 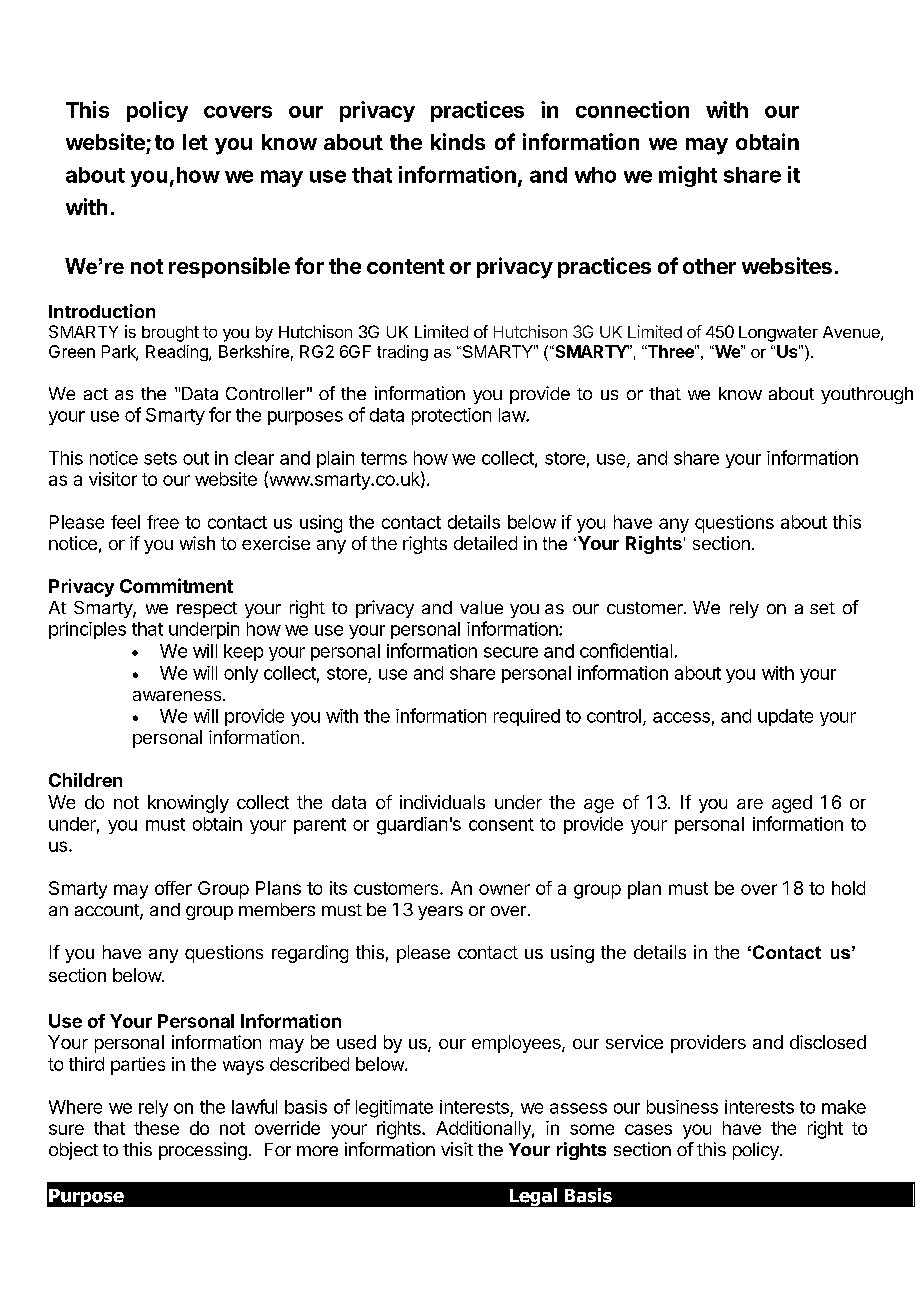 I want to click on legitimate, so click(x=394, y=1109).
